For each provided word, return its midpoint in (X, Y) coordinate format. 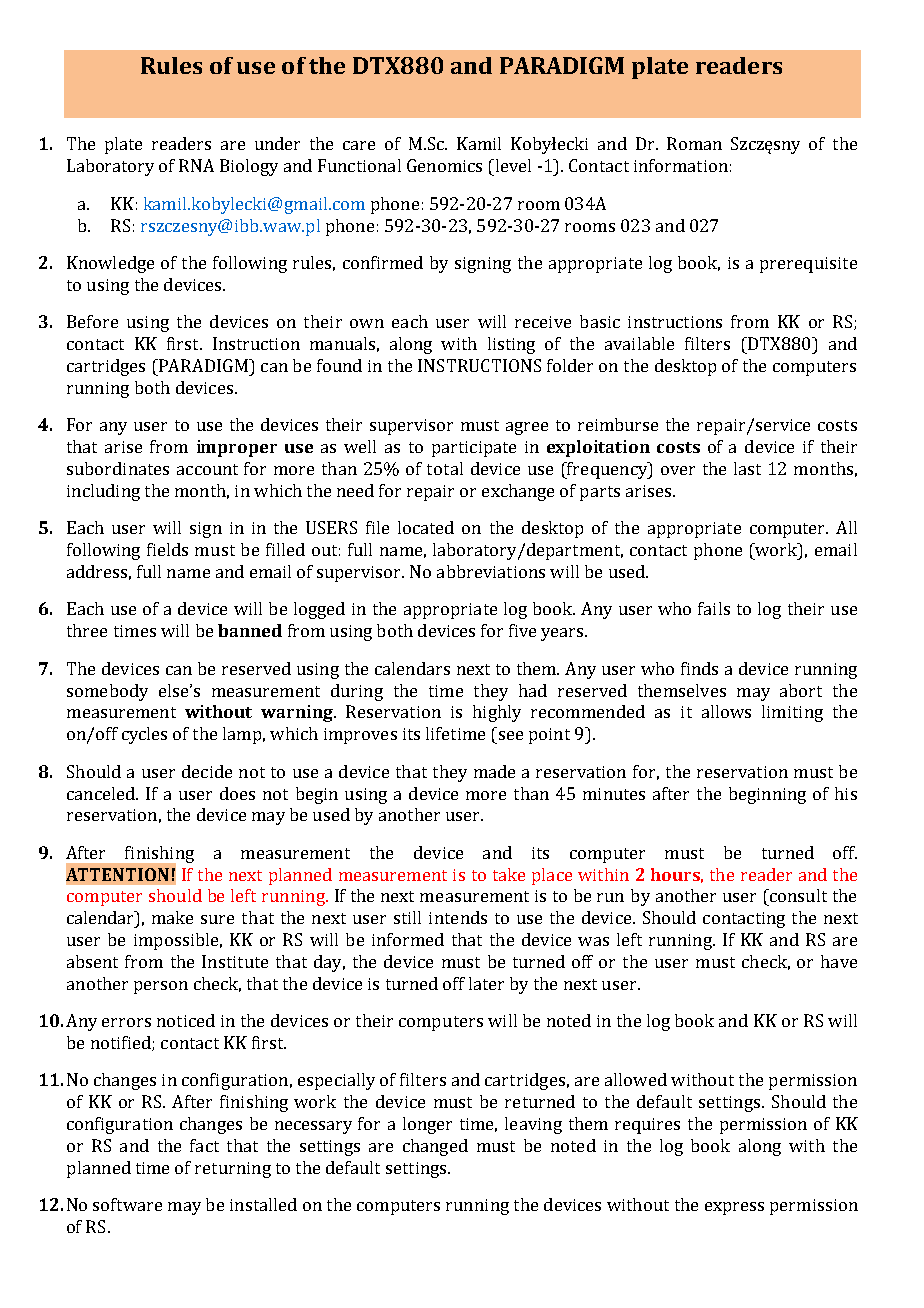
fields (167, 549)
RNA (196, 165)
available (639, 343)
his (846, 793)
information (681, 165)
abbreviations (491, 571)
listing (511, 345)
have (839, 961)
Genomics (444, 165)
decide (207, 771)
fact (204, 1145)
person (161, 987)
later (486, 983)
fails (714, 608)
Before (92, 321)
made (494, 771)
